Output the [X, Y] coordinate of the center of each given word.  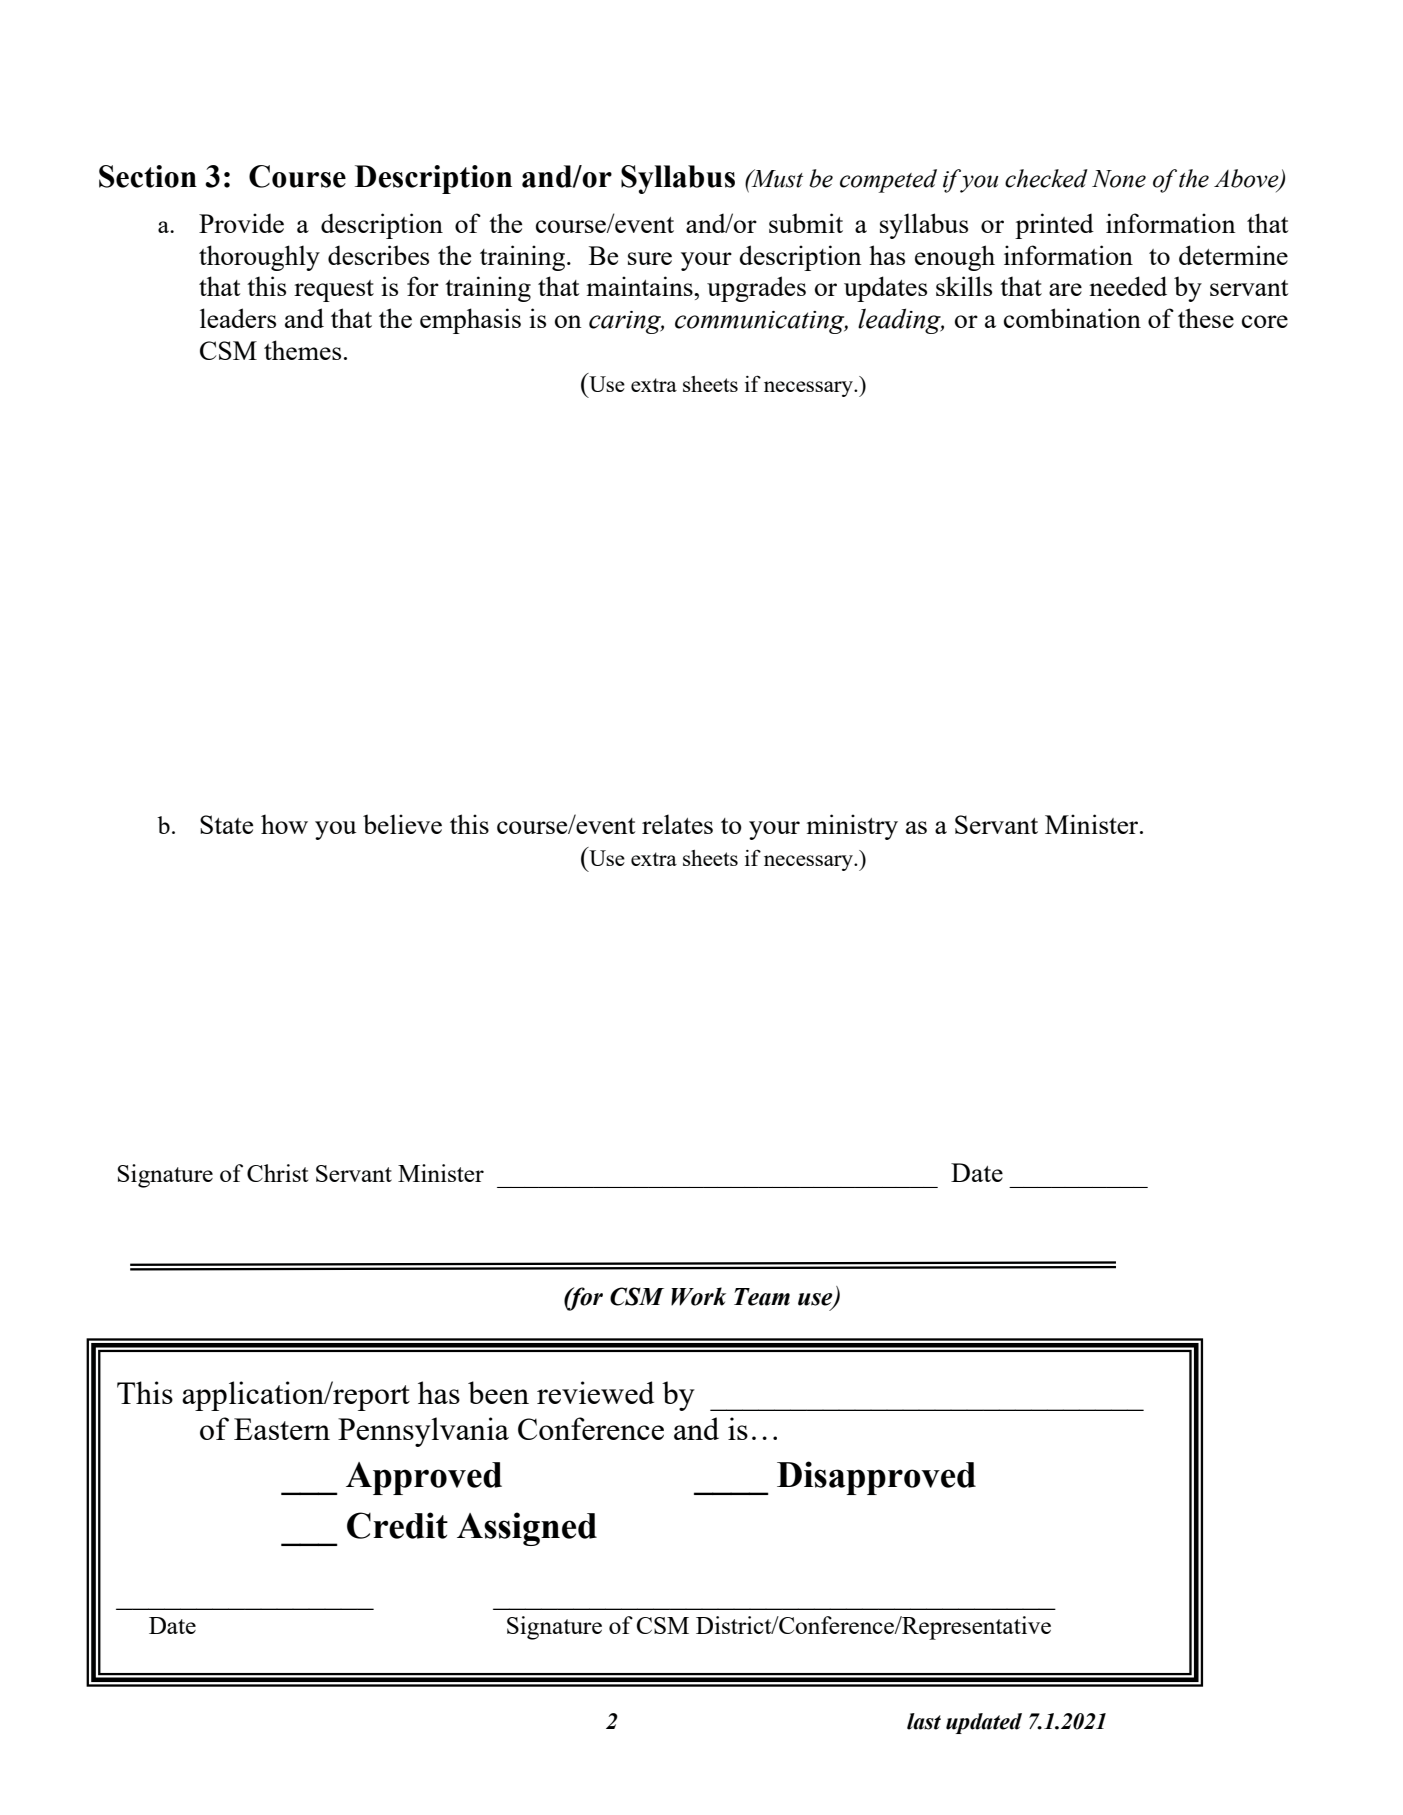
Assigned [527, 1529]
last [924, 1721]
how [284, 824]
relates [677, 824]
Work [698, 1296]
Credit [397, 1525]
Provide [241, 223]
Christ [277, 1173]
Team [762, 1297]
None [1119, 179]
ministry [852, 827]
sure [650, 258]
